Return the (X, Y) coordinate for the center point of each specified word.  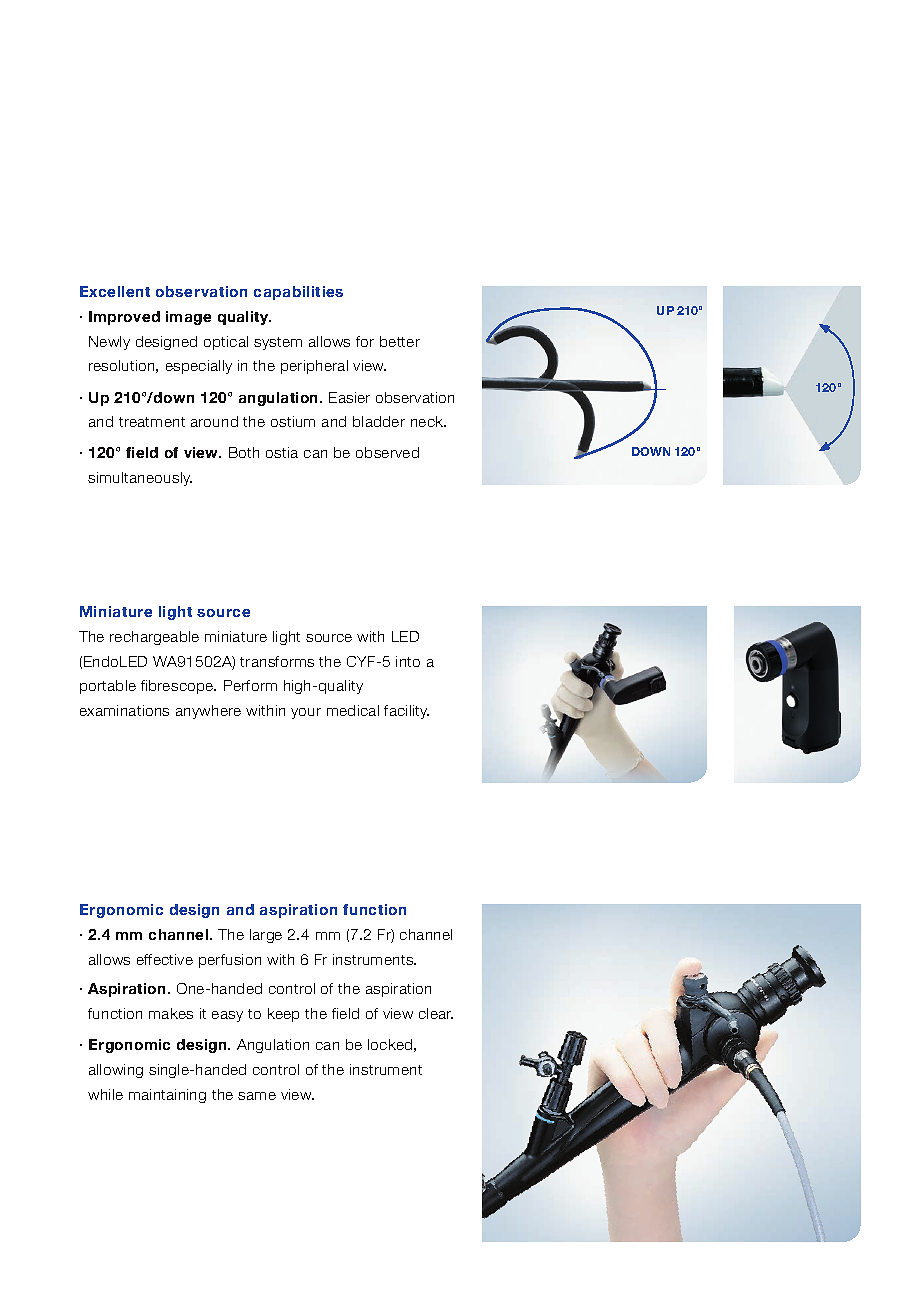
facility (406, 712)
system (278, 343)
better (400, 341)
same (257, 1096)
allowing (116, 1071)
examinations (124, 710)
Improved (124, 318)
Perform (250, 685)
